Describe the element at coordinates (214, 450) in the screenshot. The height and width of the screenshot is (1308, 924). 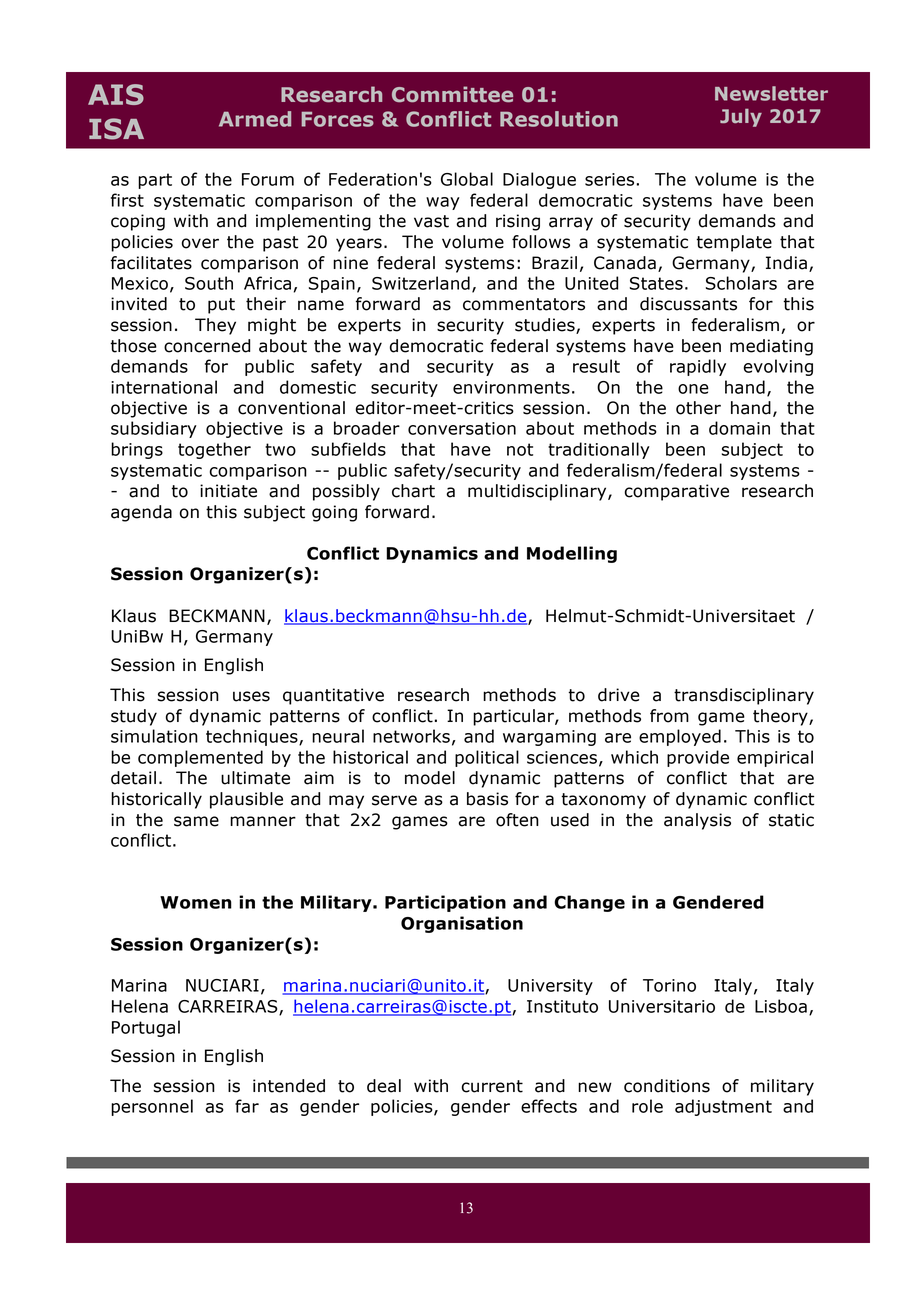
I see `together` at that location.
